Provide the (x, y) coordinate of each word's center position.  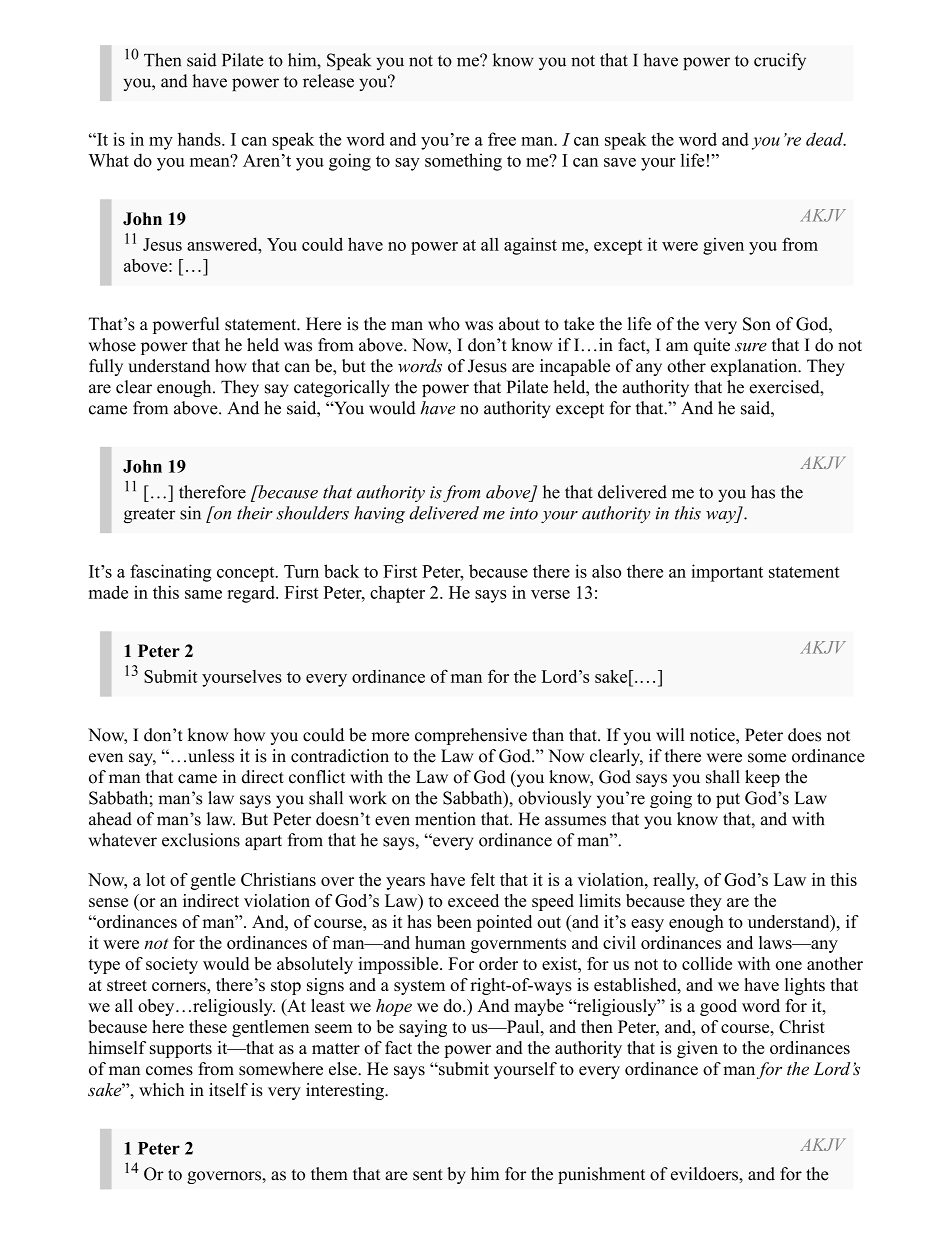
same (203, 594)
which (161, 1090)
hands (200, 139)
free (502, 139)
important (727, 573)
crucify (780, 61)
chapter (397, 594)
